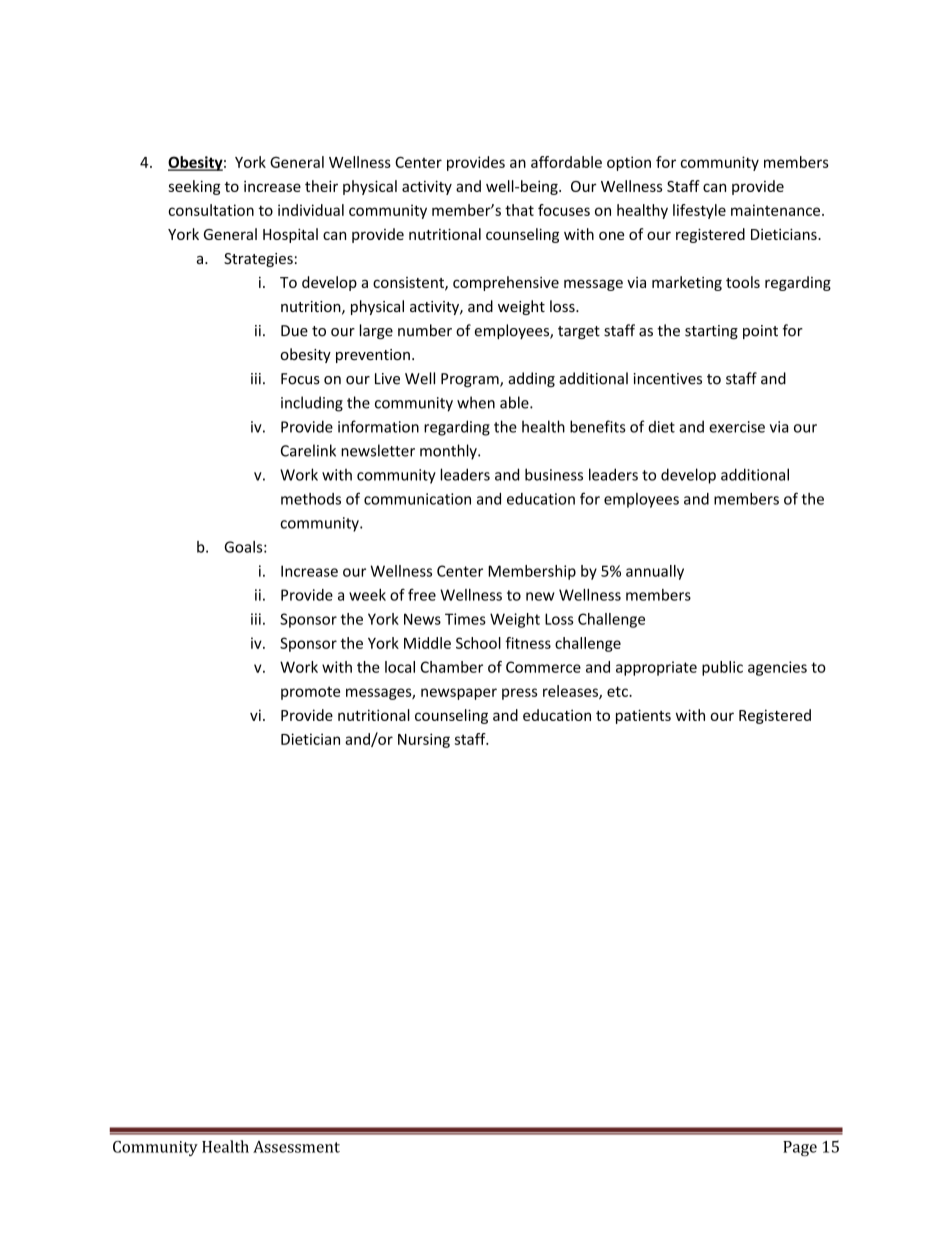 The width and height of the page is (952, 1233). What do you see at coordinates (311, 210) in the page?
I see `individual` at bounding box center [311, 210].
